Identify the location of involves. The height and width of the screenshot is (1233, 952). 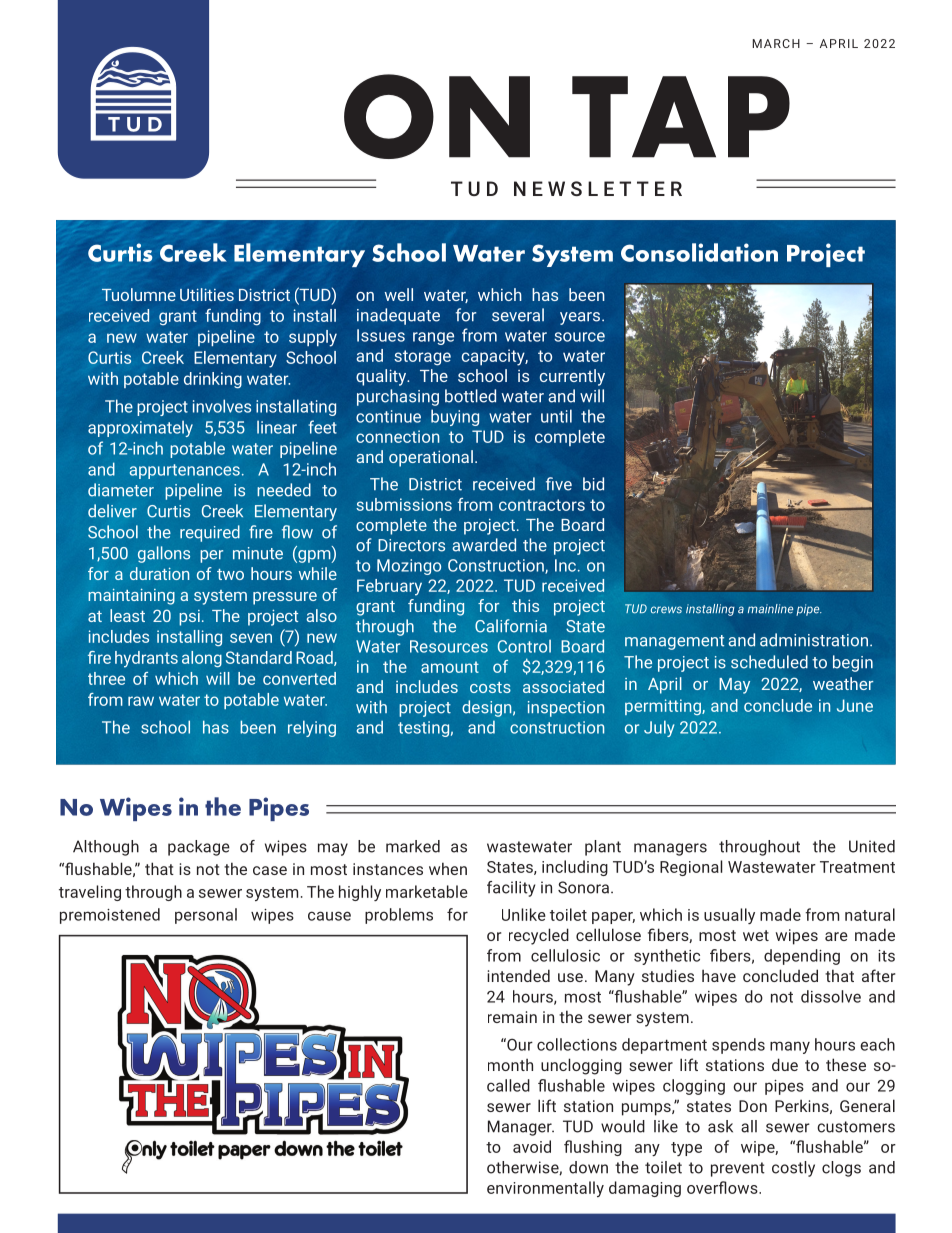
(222, 406).
